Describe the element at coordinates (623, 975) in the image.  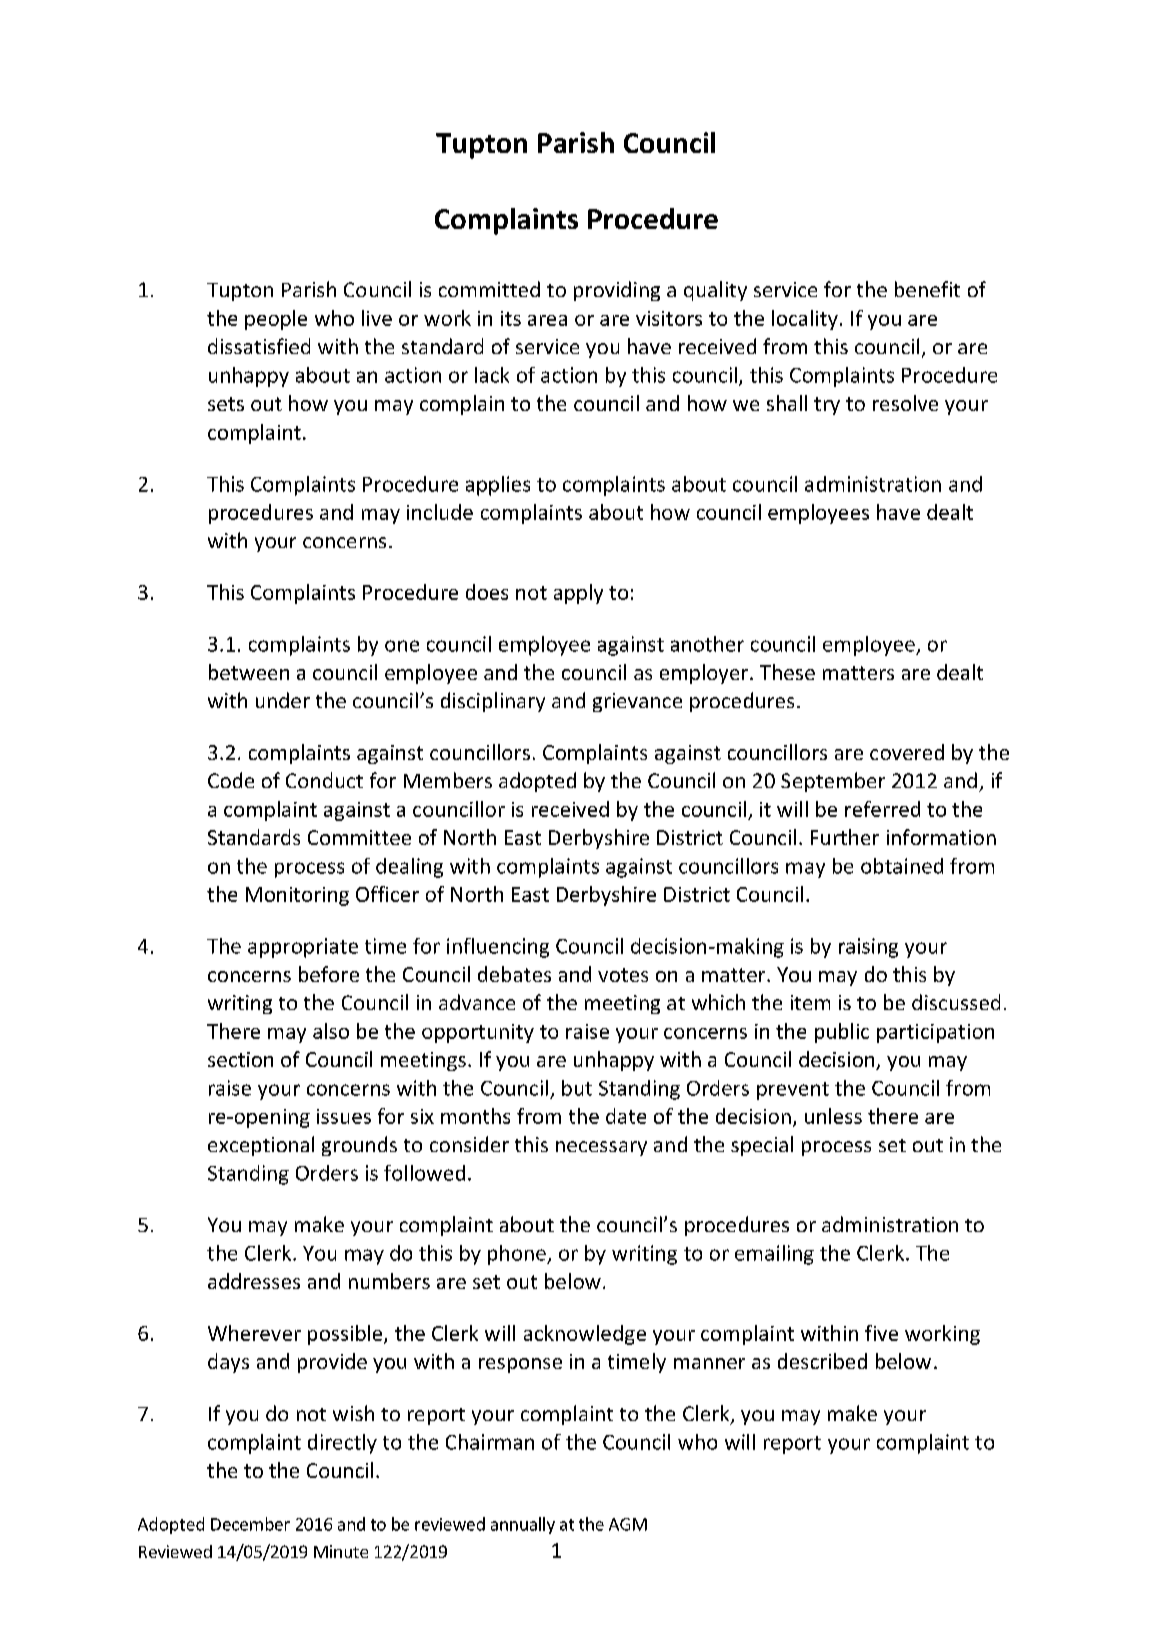
I see `votes` at that location.
